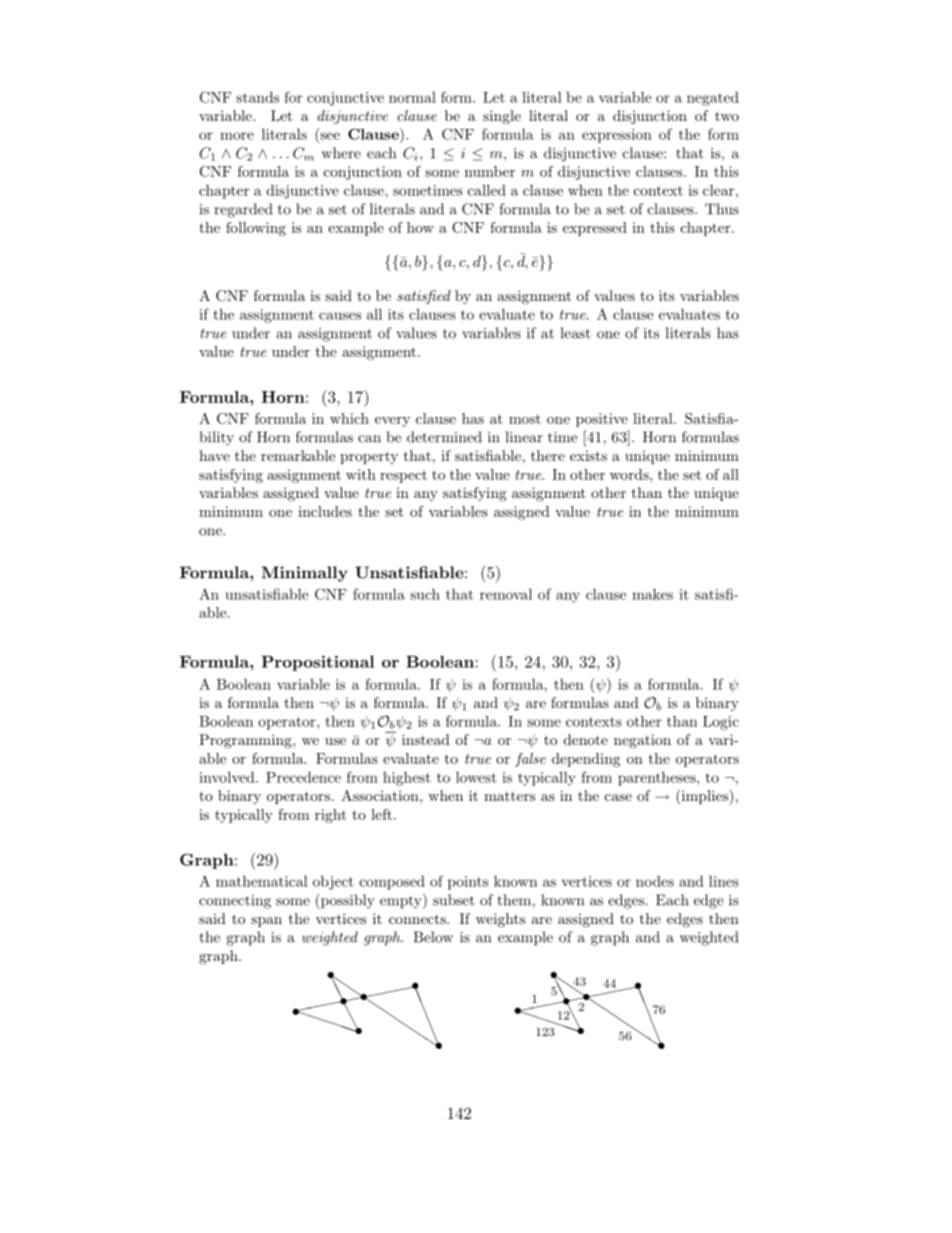 This screenshot has height=1233, width=952. Describe the element at coordinates (257, 97) in the screenshot. I see `stands` at that location.
